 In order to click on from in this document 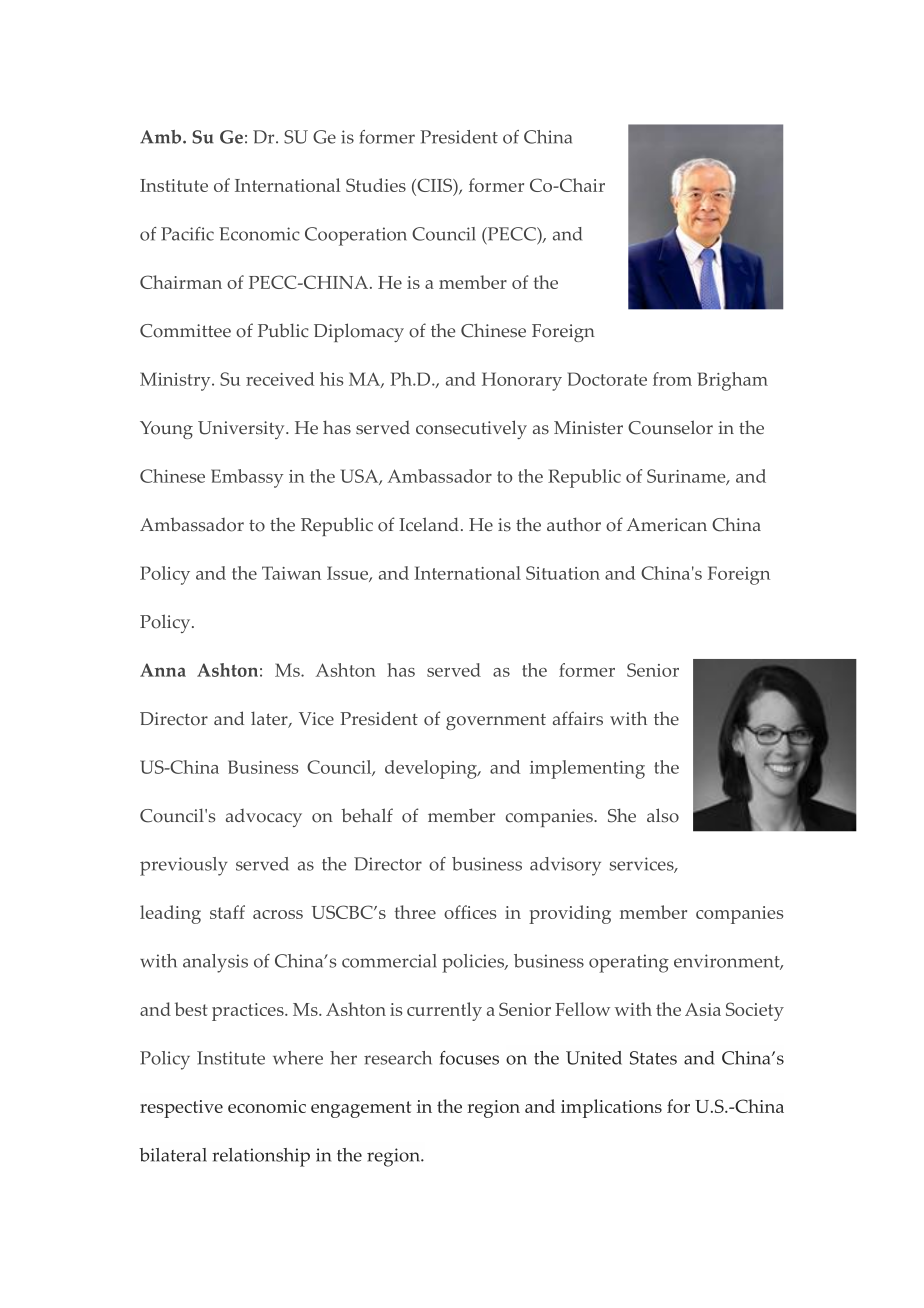, I will do `click(672, 379)`.
